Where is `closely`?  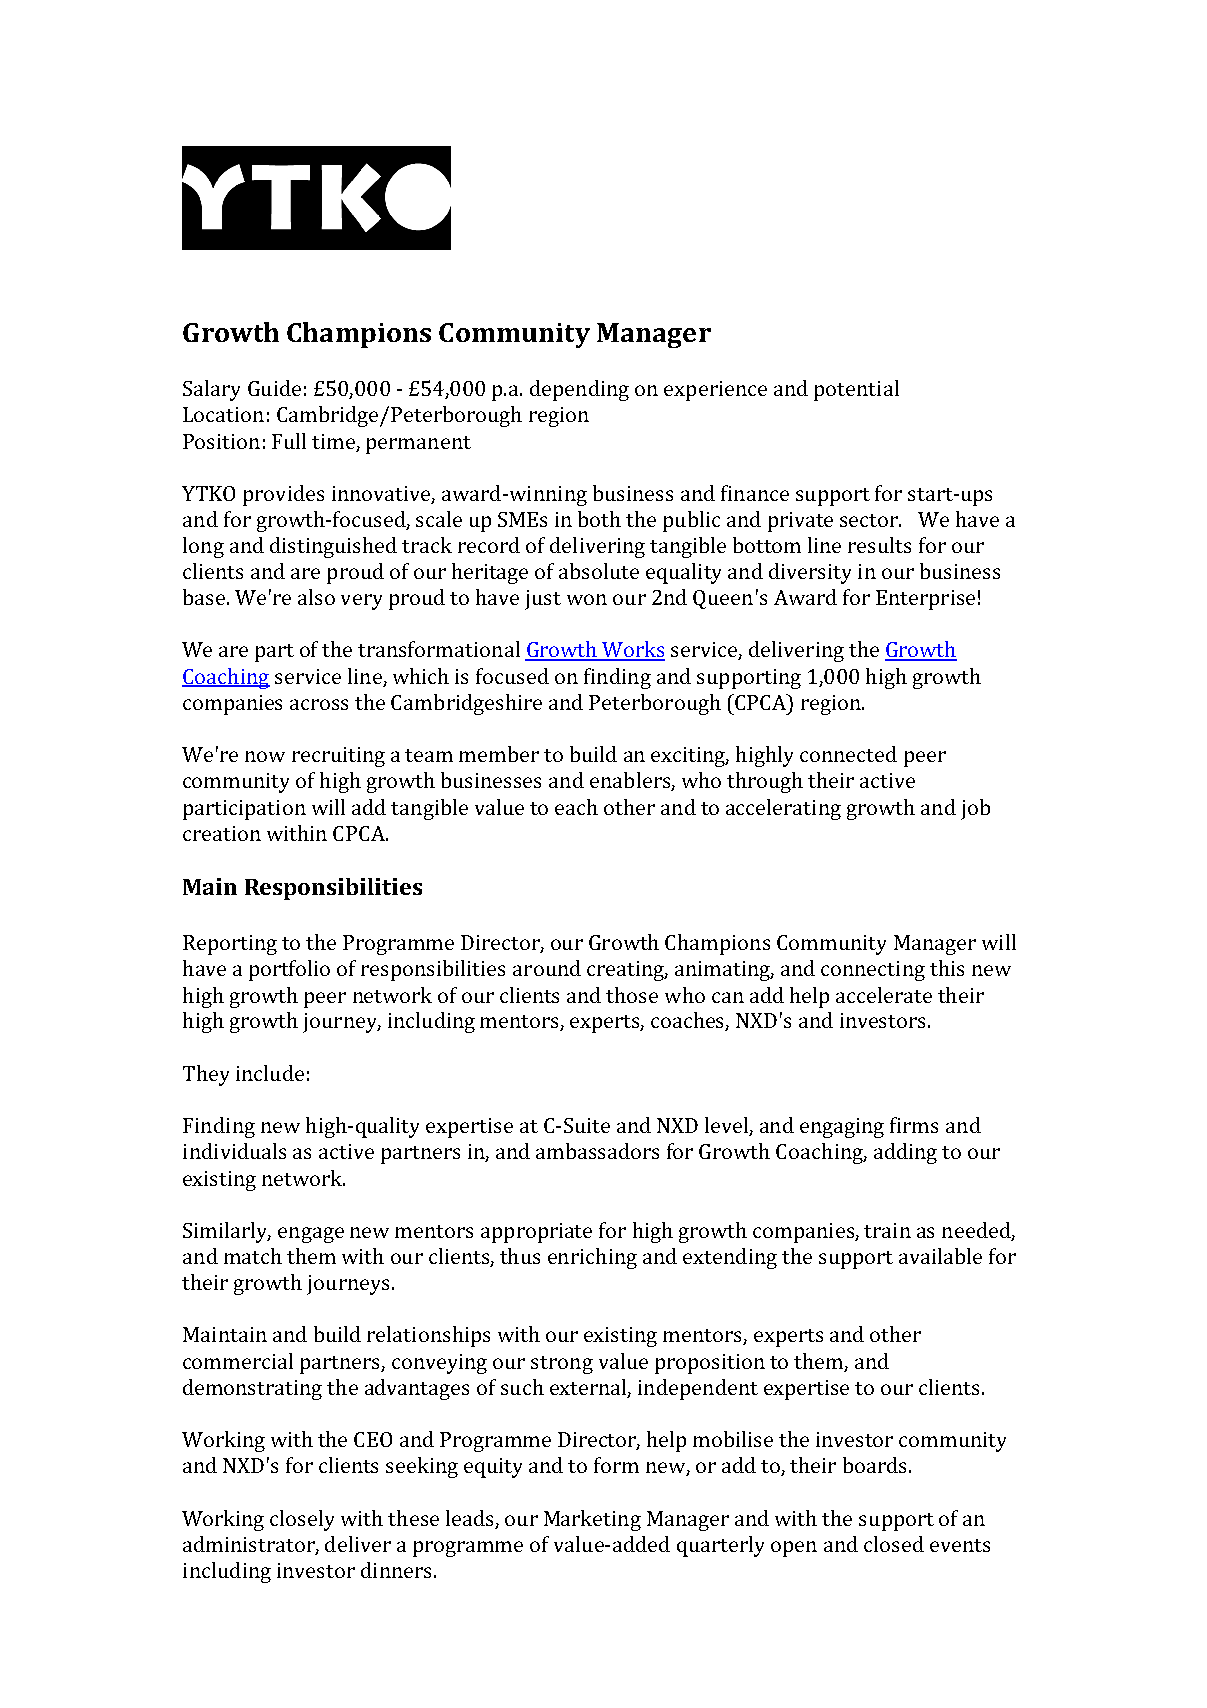
closely is located at coordinates (302, 1520).
